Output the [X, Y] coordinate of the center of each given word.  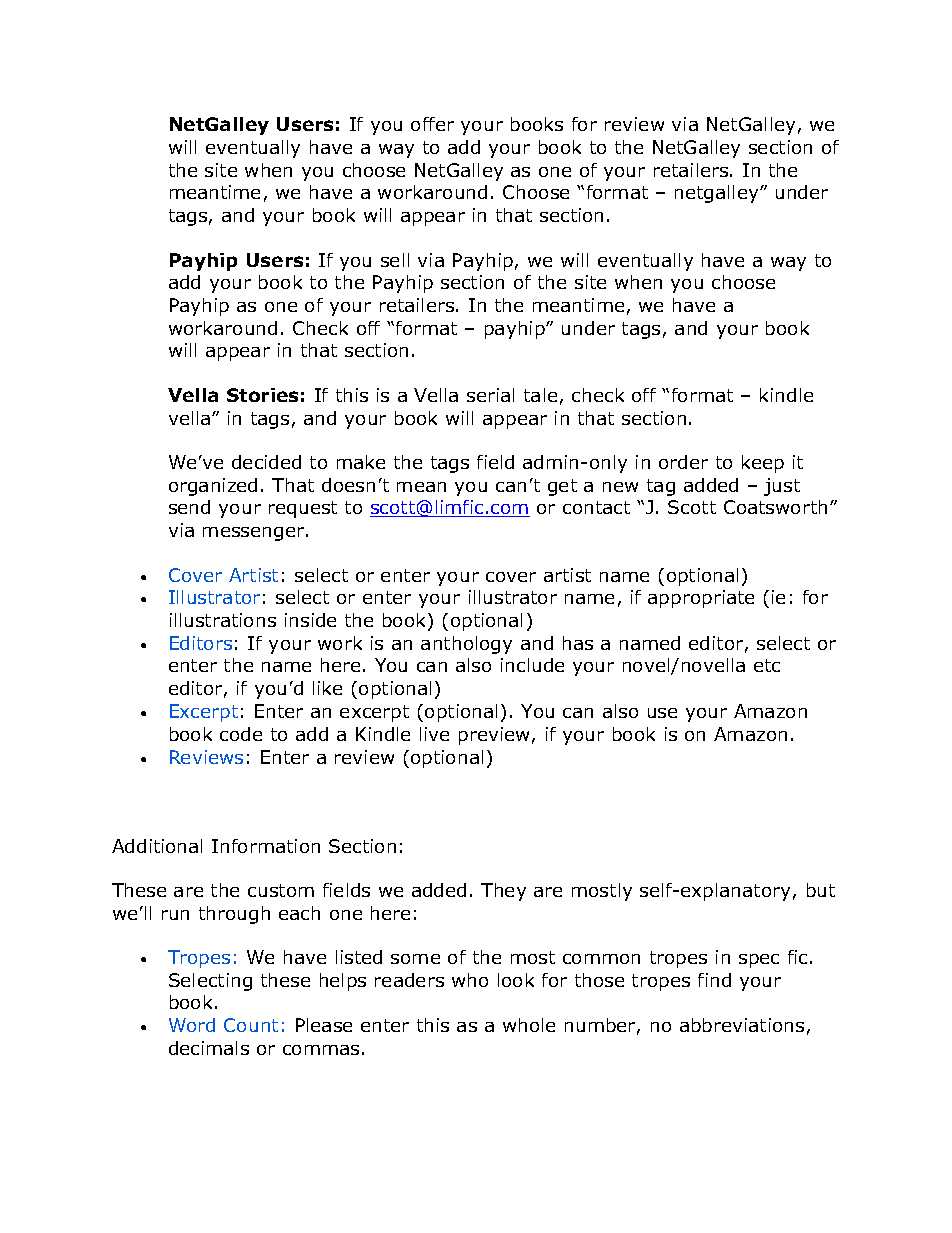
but [821, 890]
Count [251, 1025]
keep [763, 464]
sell [395, 260]
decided [266, 462]
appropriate [701, 599]
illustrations [223, 620]
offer [432, 124]
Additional [157, 846]
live [434, 734]
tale [540, 395]
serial [490, 395]
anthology [466, 645]
